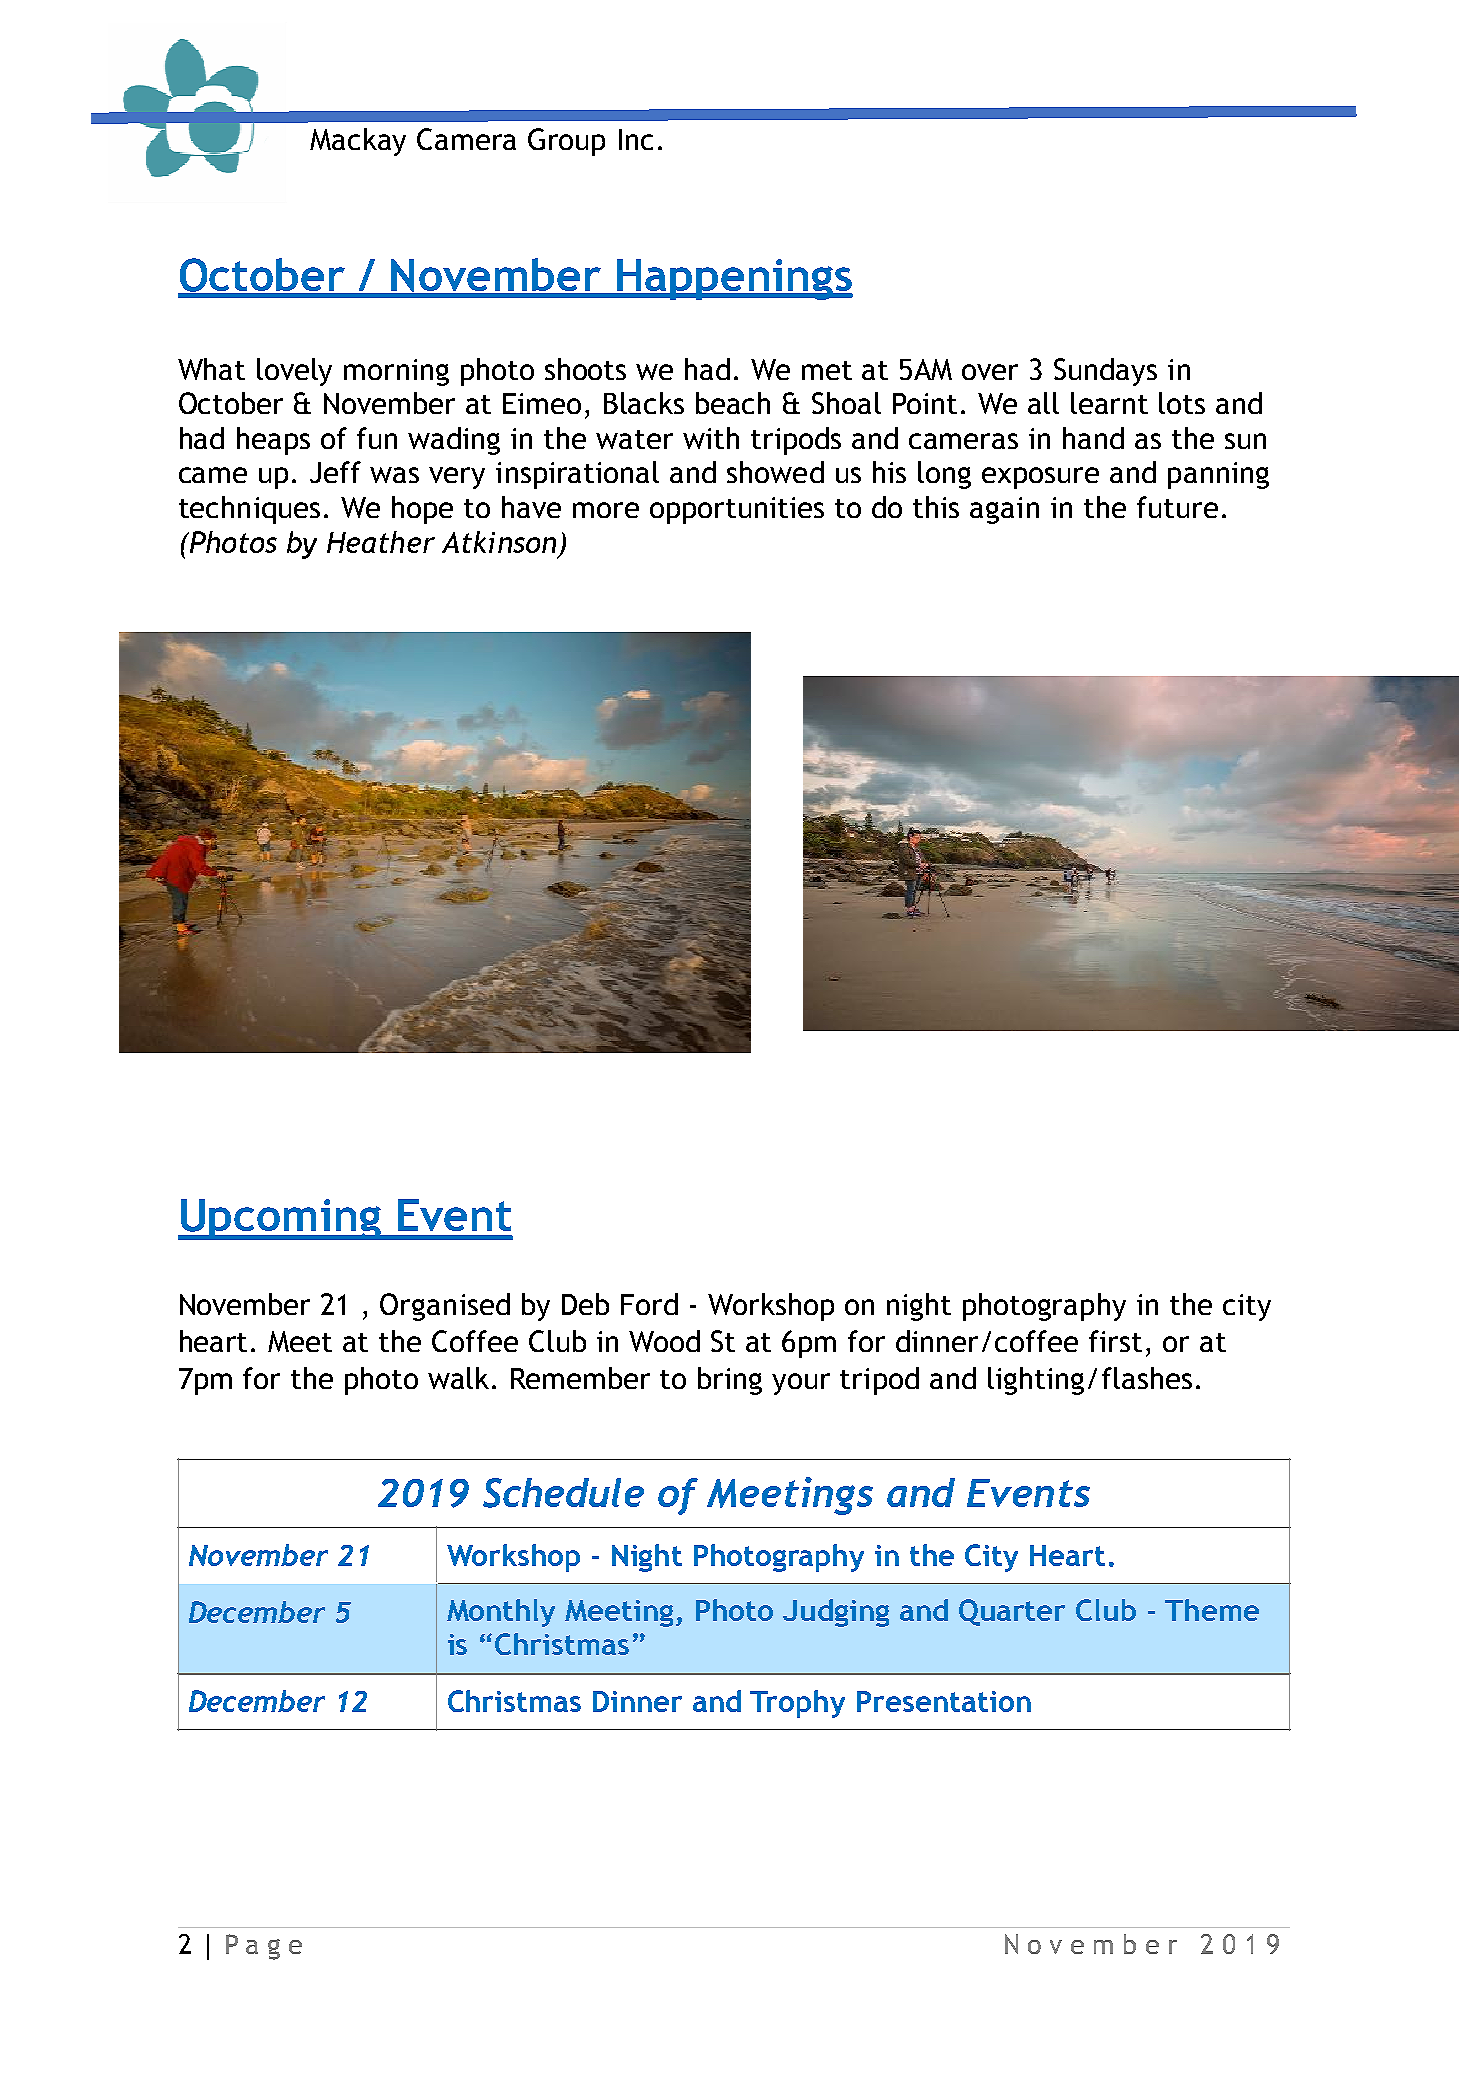  Describe the element at coordinates (264, 1947) in the screenshot. I see `Page` at that location.
